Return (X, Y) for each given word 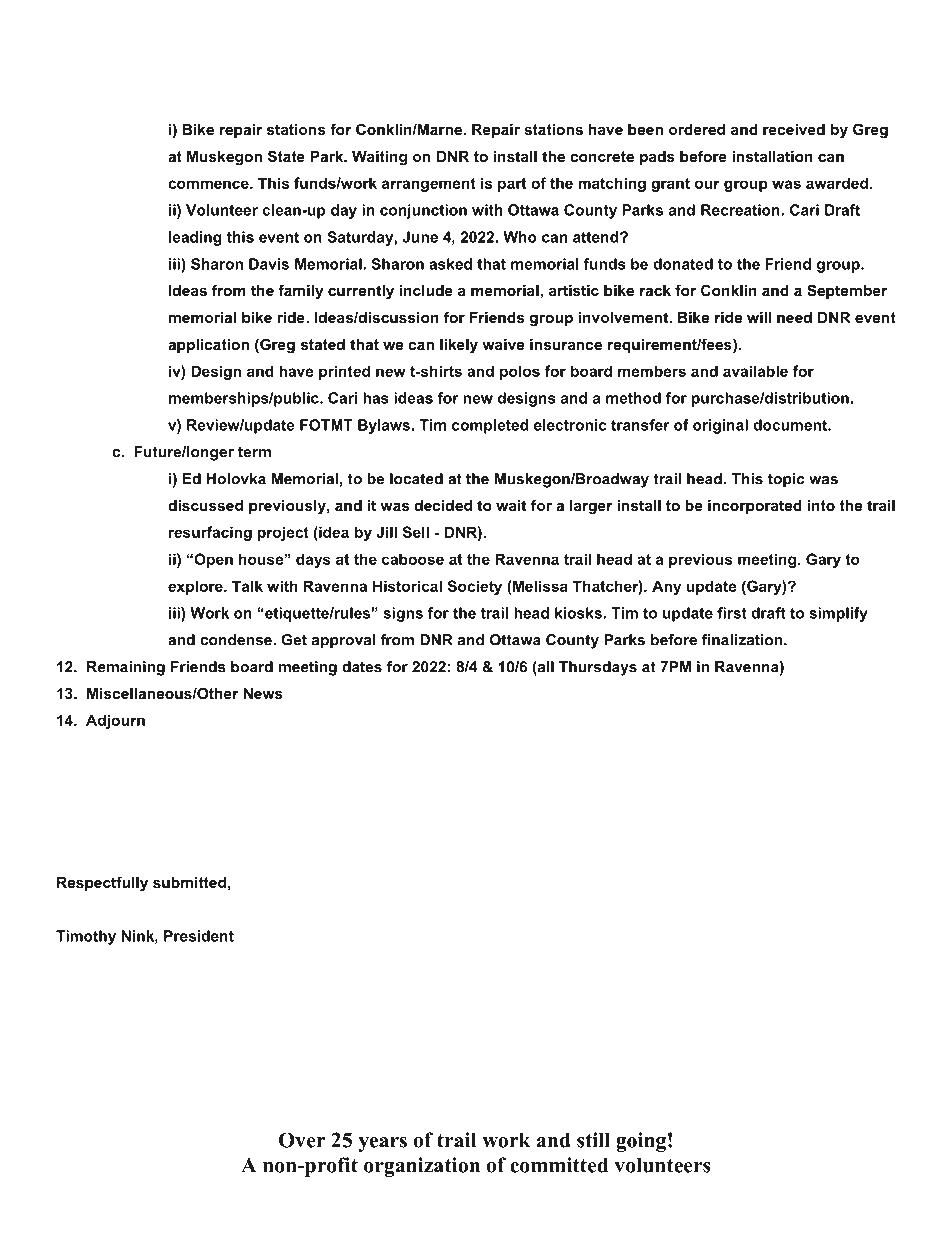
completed (490, 426)
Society (475, 587)
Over (302, 1140)
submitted (189, 882)
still (593, 1140)
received (794, 129)
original (720, 426)
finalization (743, 640)
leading (195, 238)
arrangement (429, 185)
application (208, 346)
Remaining (126, 668)
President (199, 936)
